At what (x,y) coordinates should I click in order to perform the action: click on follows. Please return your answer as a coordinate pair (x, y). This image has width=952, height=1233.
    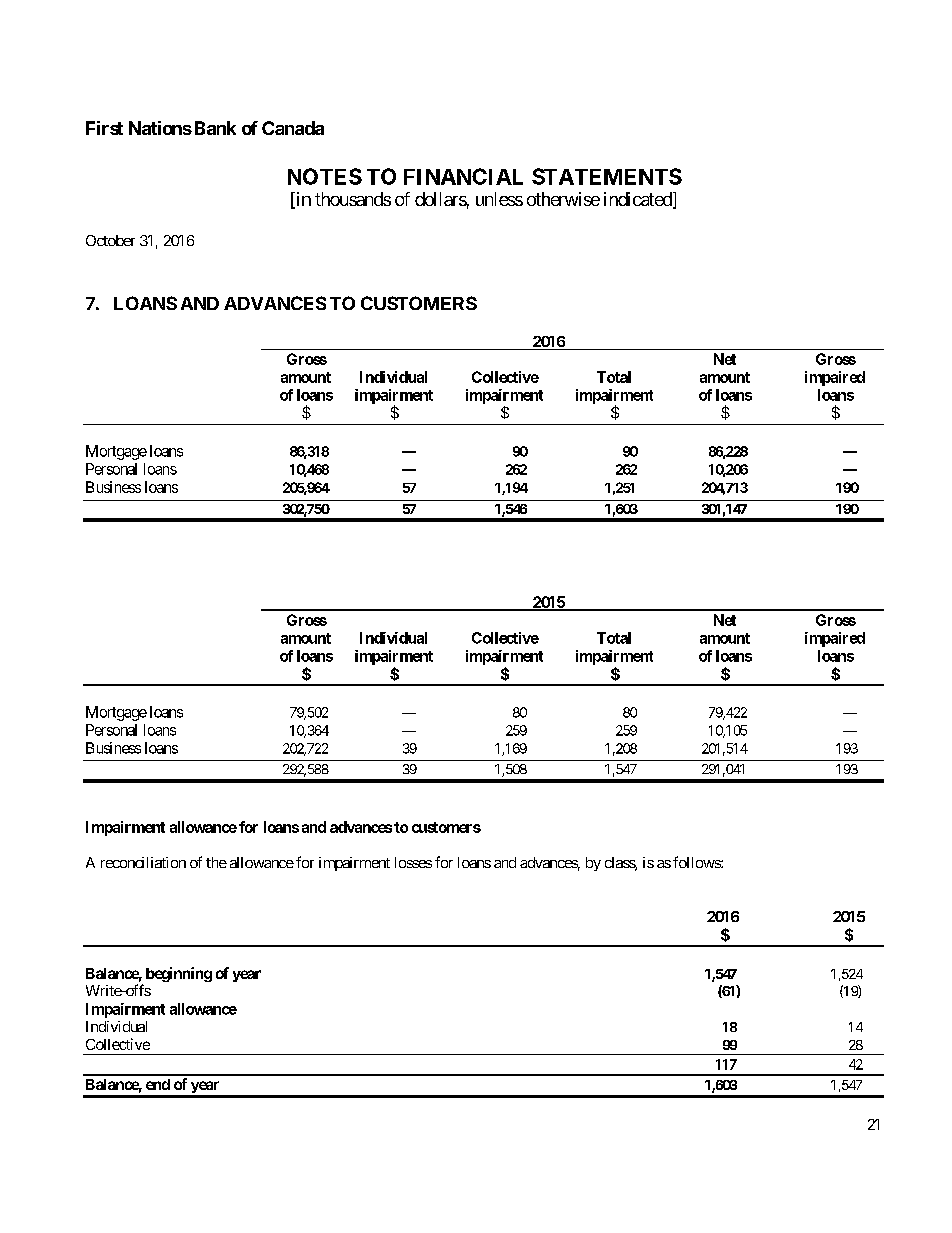
    Looking at the image, I should click on (697, 862).
